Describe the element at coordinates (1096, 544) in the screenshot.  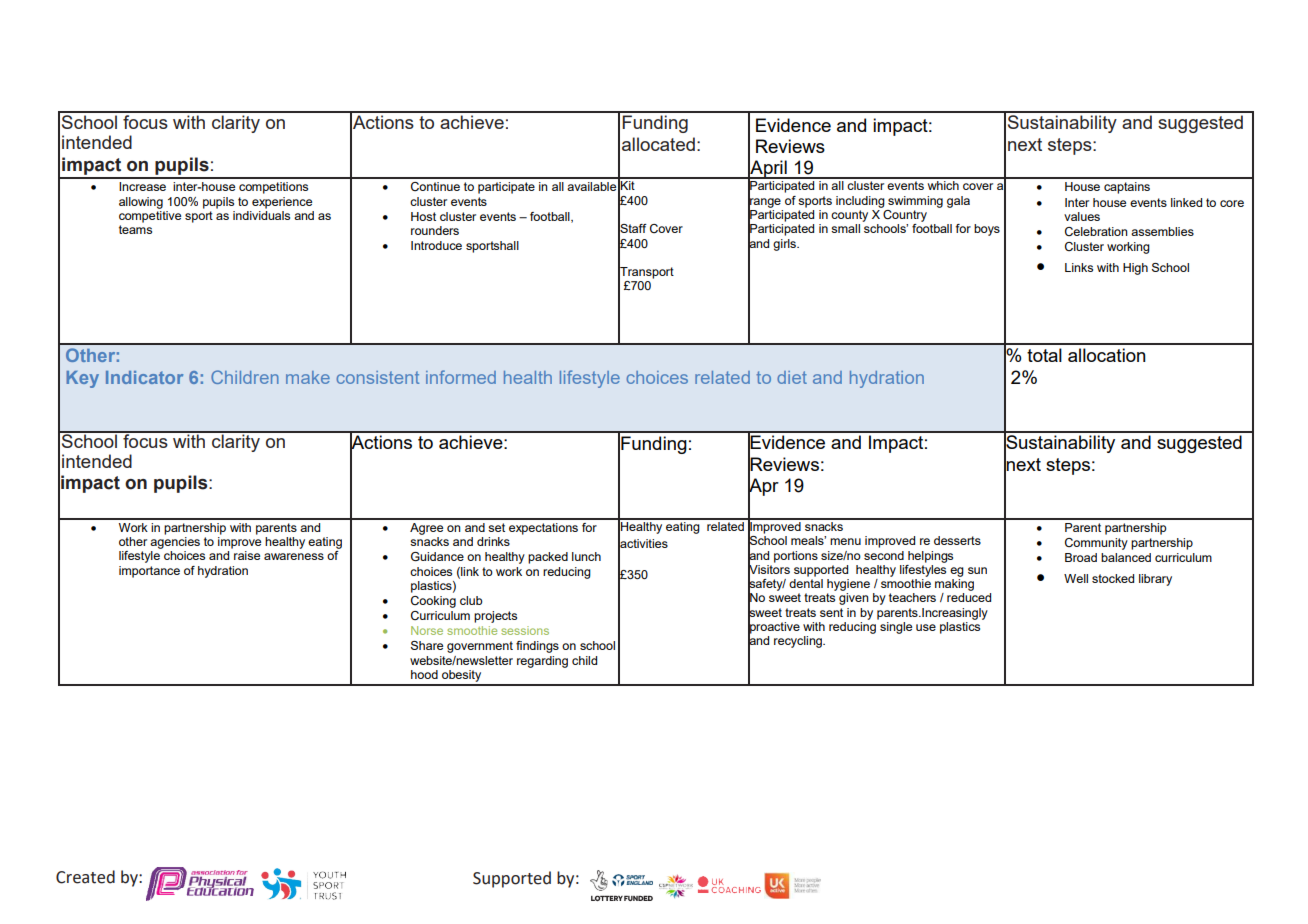
I see `Community` at that location.
